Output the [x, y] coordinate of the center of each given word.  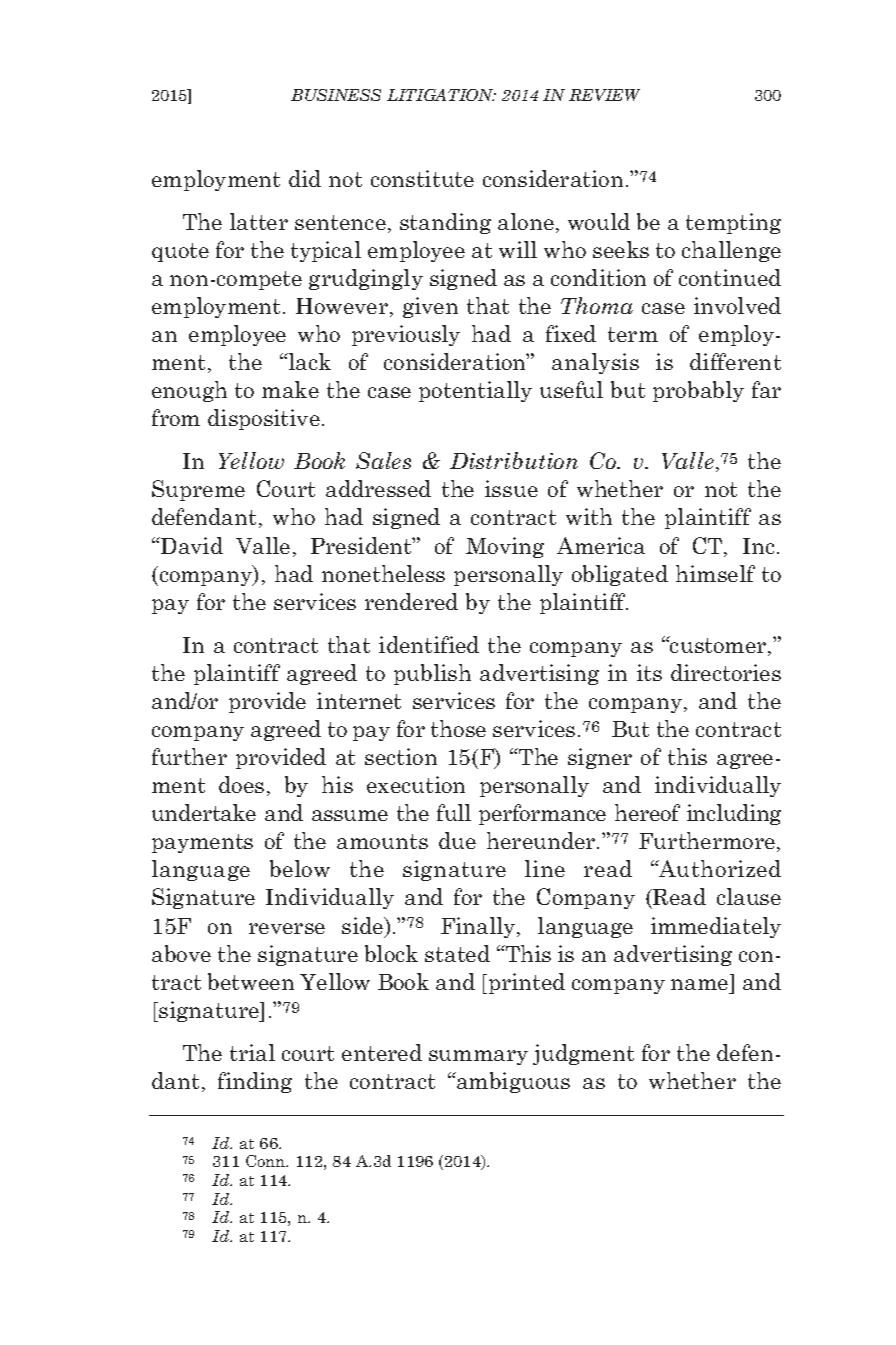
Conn [267, 1161]
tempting [733, 223]
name [699, 984]
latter [259, 221]
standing [445, 223]
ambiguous [512, 1082]
